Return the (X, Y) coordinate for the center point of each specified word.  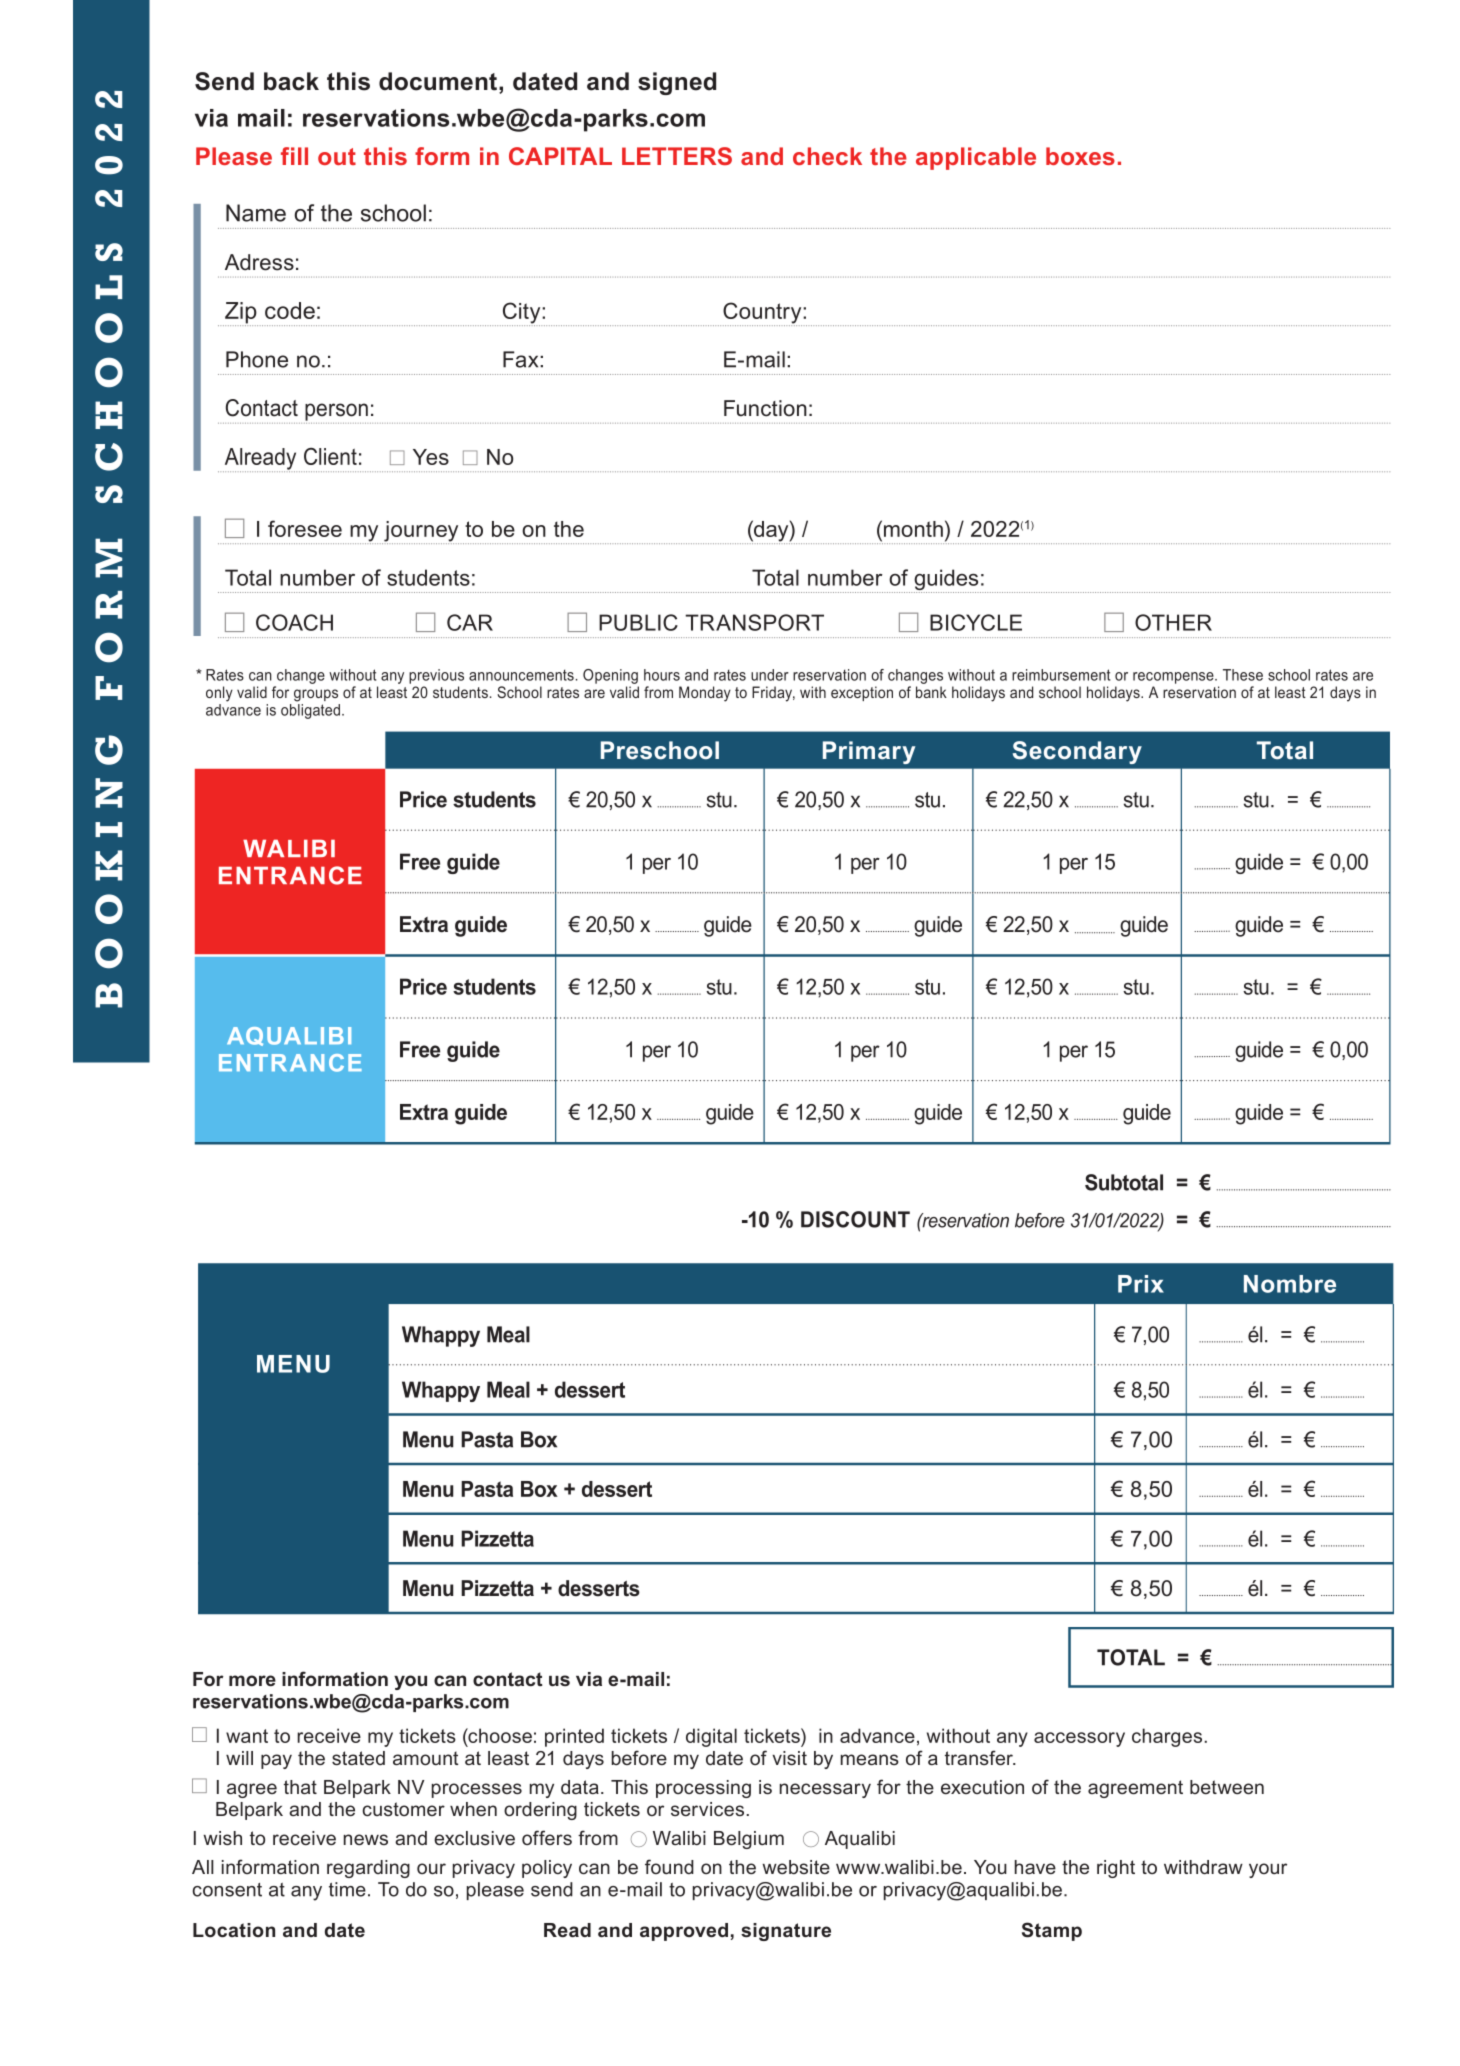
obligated (312, 711)
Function (765, 408)
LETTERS (677, 156)
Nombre (1290, 1284)
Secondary (1077, 752)
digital (711, 1737)
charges (1168, 1737)
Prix (1141, 1284)
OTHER (1173, 622)
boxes (1080, 156)
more (252, 1680)
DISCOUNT (855, 1219)
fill (294, 156)
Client (330, 456)
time (347, 1889)
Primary (869, 752)
